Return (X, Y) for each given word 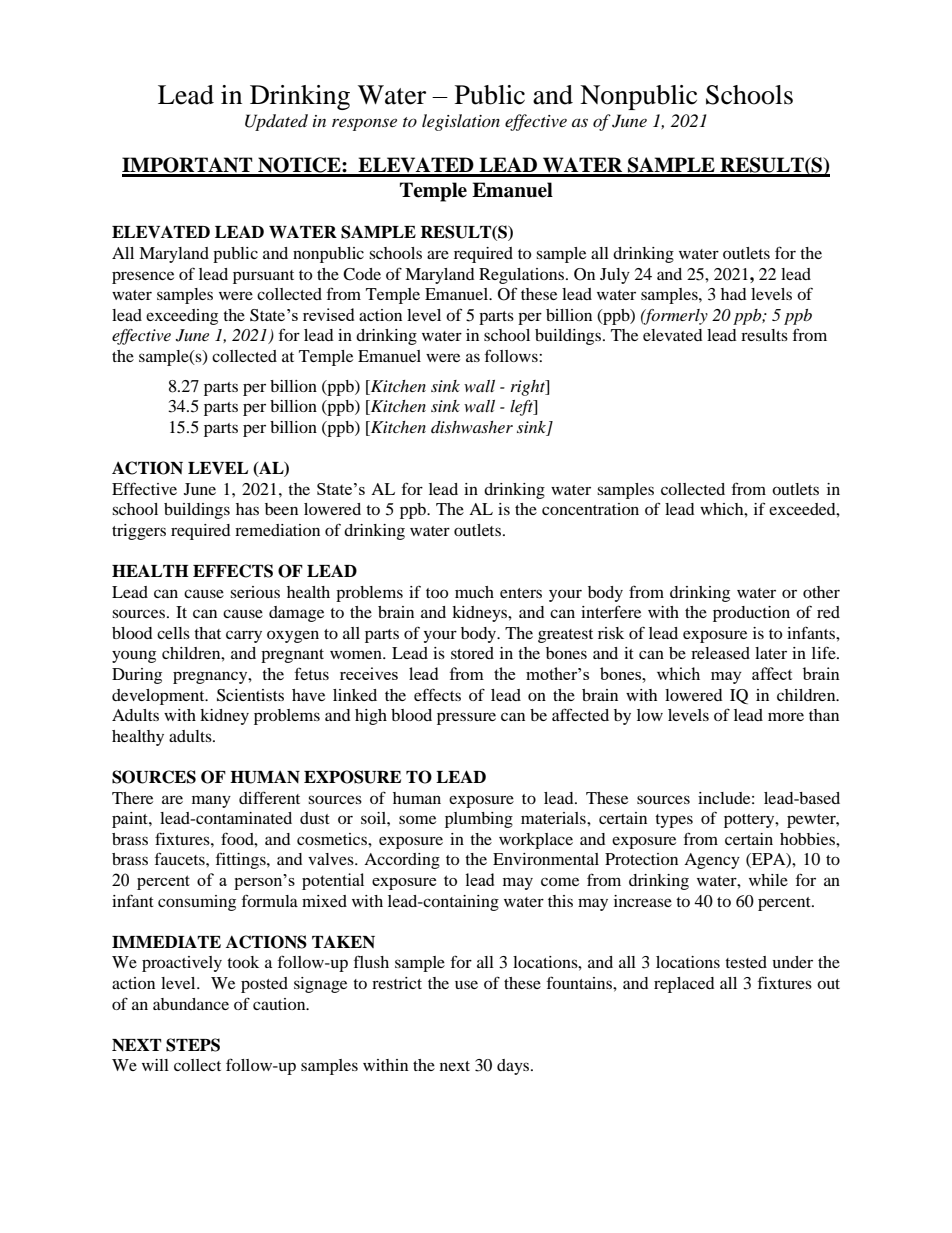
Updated (276, 122)
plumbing (479, 820)
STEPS (193, 1045)
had (734, 294)
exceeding (182, 317)
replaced (684, 985)
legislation (461, 122)
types (674, 821)
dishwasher (472, 427)
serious (255, 592)
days (514, 1067)
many (211, 801)
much (474, 592)
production (751, 614)
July (615, 276)
